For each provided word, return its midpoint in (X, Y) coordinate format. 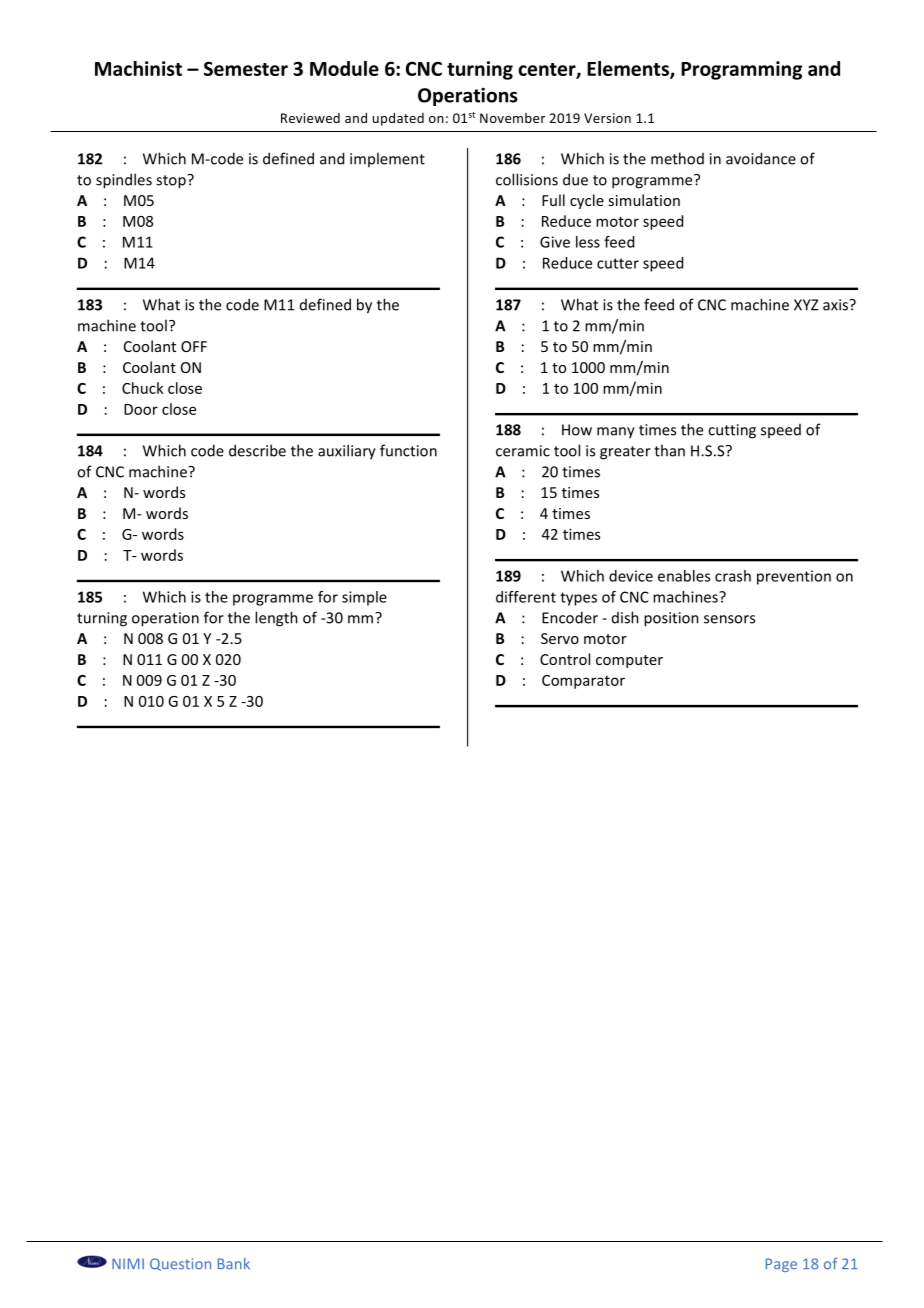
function (408, 450)
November (512, 118)
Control (565, 659)
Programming (741, 70)
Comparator (583, 682)
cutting (732, 431)
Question (180, 1264)
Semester (246, 68)
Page (781, 1265)
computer (629, 661)
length (276, 619)
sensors (729, 619)
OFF (194, 346)
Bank (234, 1263)
